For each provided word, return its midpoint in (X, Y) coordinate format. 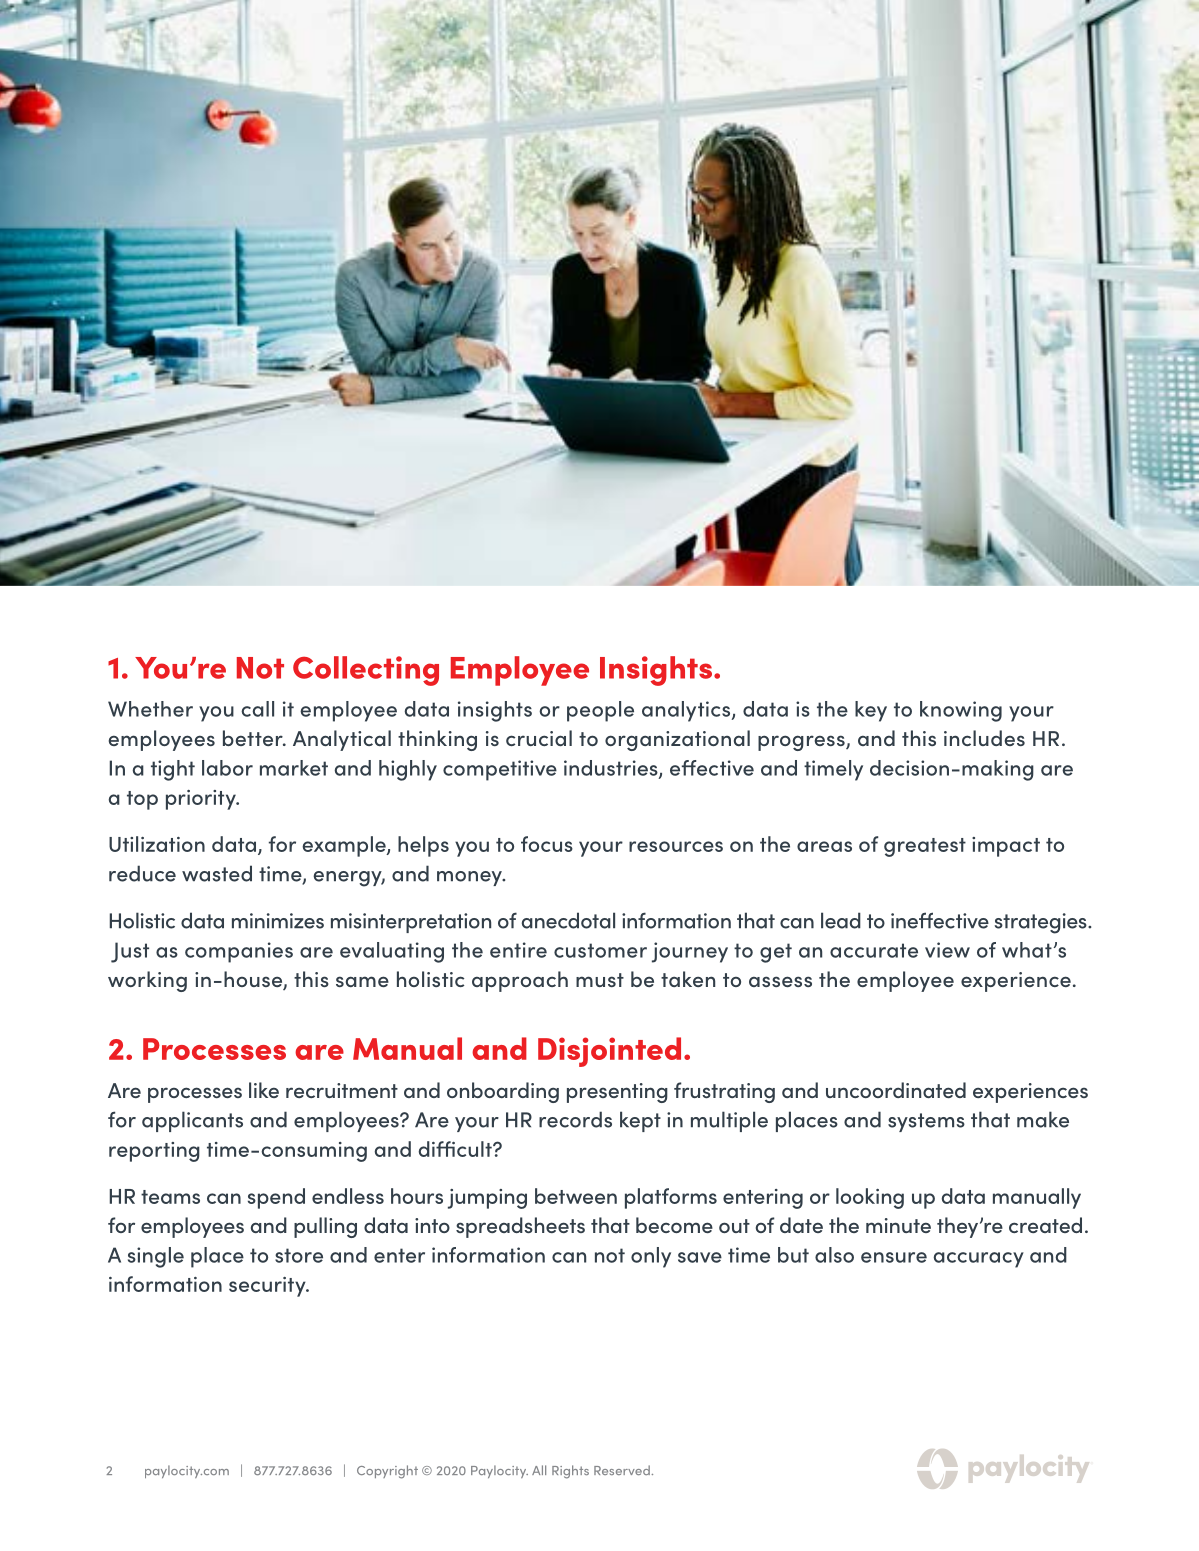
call (257, 709)
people (600, 711)
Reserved (622, 1470)
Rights (570, 1472)
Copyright (387, 1472)
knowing (961, 711)
